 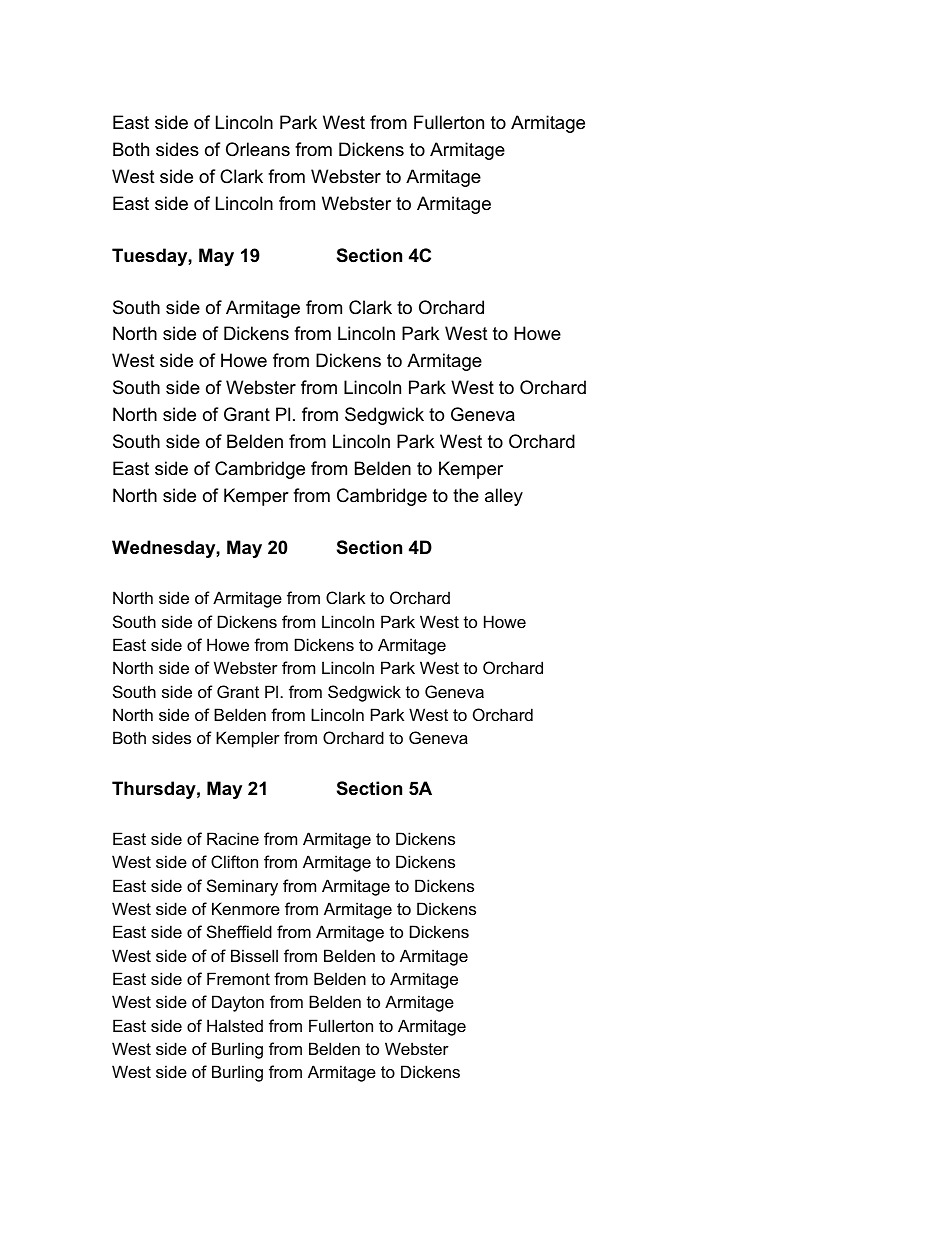 What do you see at coordinates (233, 838) in the screenshot?
I see `Racine` at bounding box center [233, 838].
